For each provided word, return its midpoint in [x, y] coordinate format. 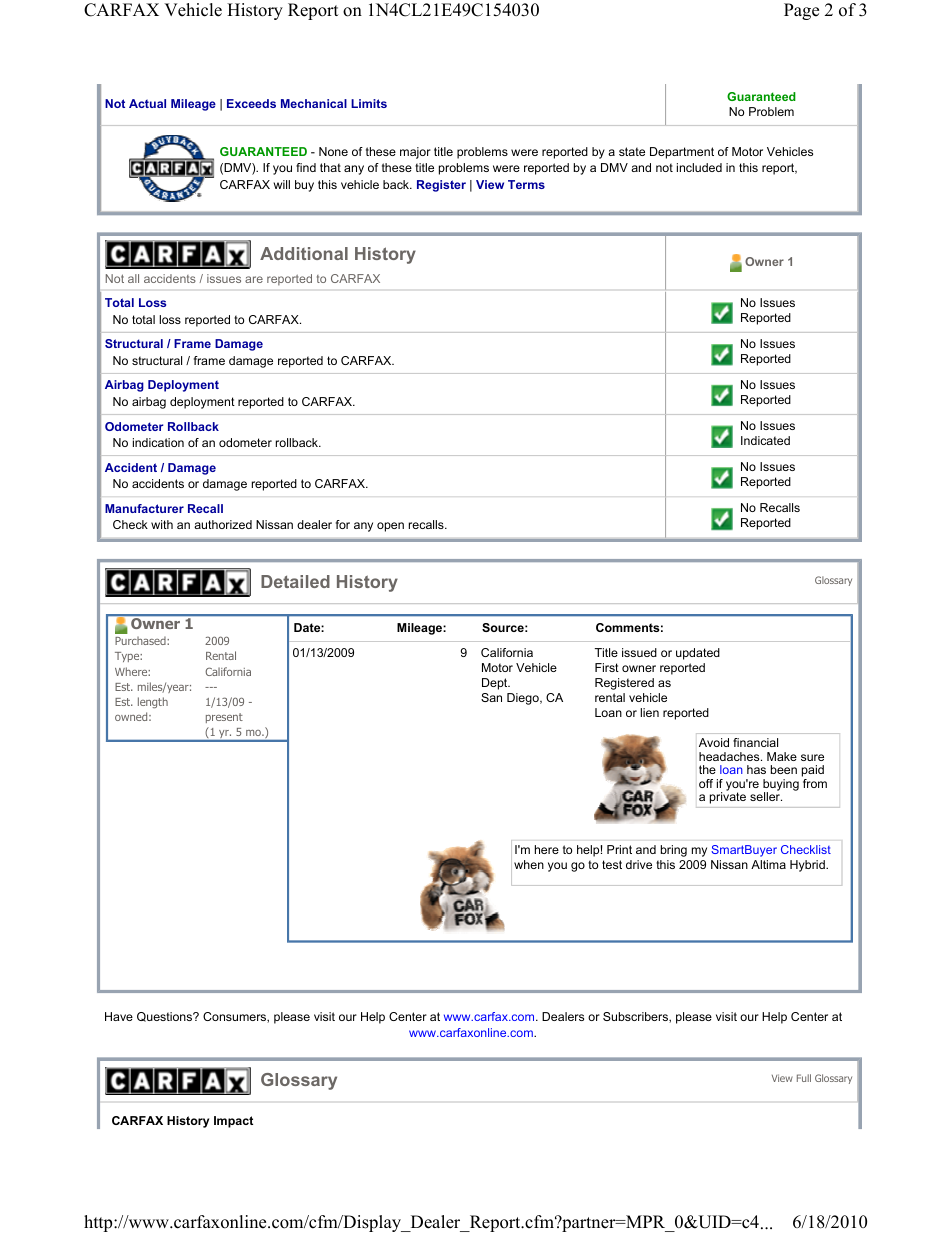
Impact [233, 1122]
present [224, 718]
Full [804, 1078]
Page [801, 11]
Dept [496, 684]
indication [158, 442]
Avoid [714, 742]
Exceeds [251, 103]
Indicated [765, 440]
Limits [369, 103]
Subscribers [636, 1017]
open [390, 527]
